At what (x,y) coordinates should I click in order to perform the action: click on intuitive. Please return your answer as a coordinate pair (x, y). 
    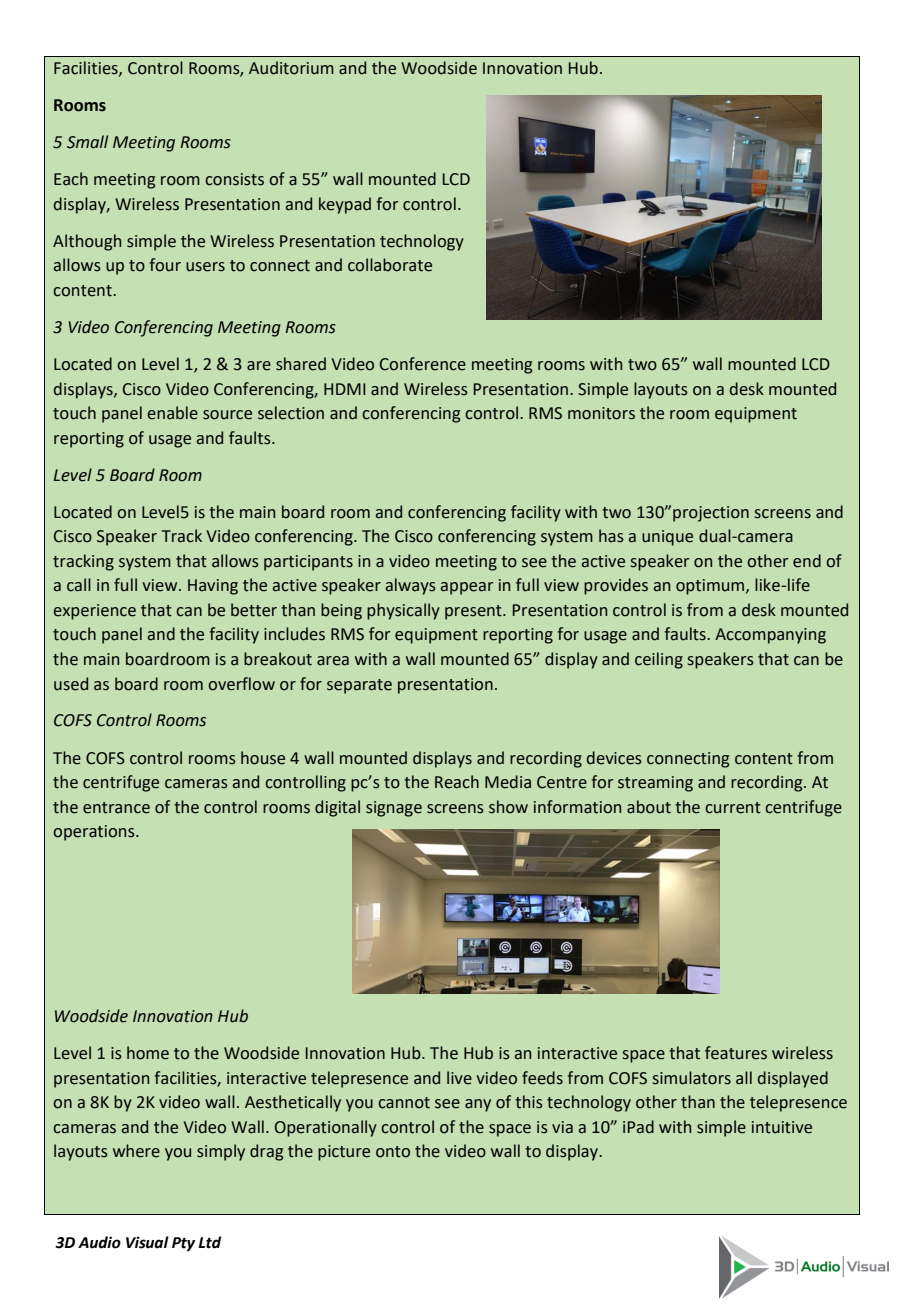
    Looking at the image, I should click on (782, 1127).
